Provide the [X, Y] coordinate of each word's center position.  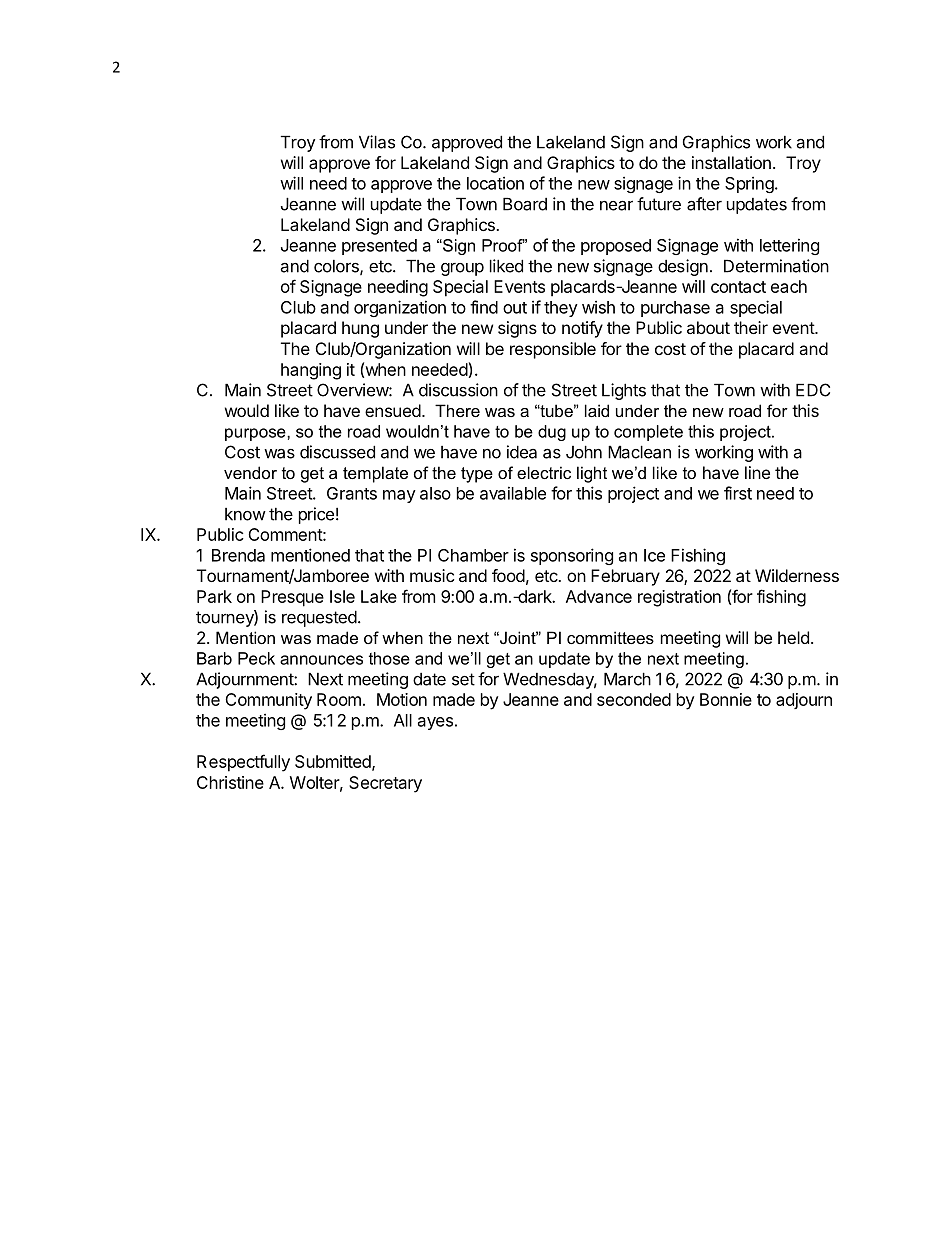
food [508, 575]
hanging [311, 371]
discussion [458, 390]
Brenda [238, 555]
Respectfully [243, 763]
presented [379, 247]
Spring [749, 184]
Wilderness [797, 575]
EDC [813, 390]
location [495, 183]
